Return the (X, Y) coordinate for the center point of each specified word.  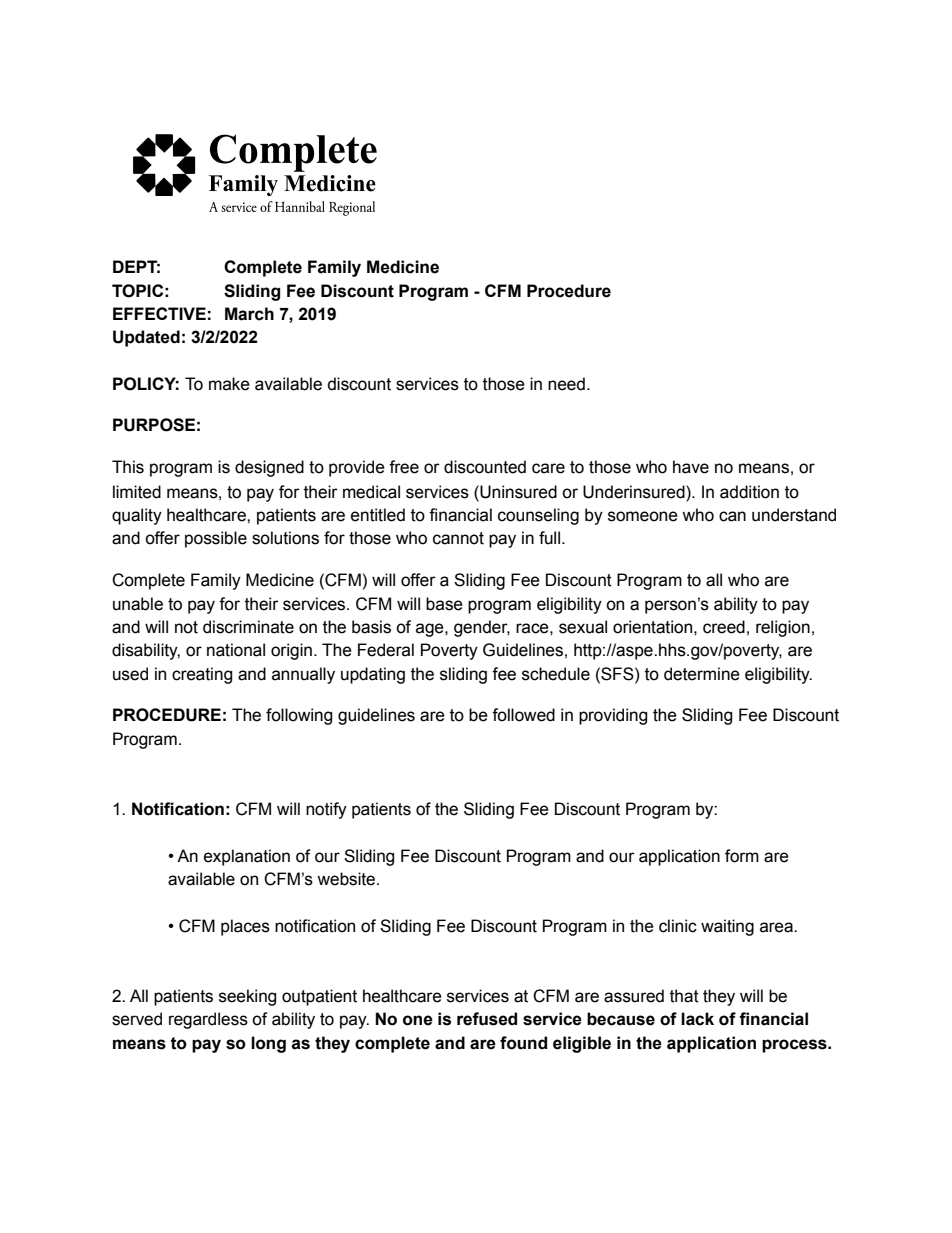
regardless (208, 1020)
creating (202, 675)
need (566, 384)
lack (697, 1019)
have (691, 467)
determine (702, 674)
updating (373, 675)
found (523, 1043)
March (249, 314)
